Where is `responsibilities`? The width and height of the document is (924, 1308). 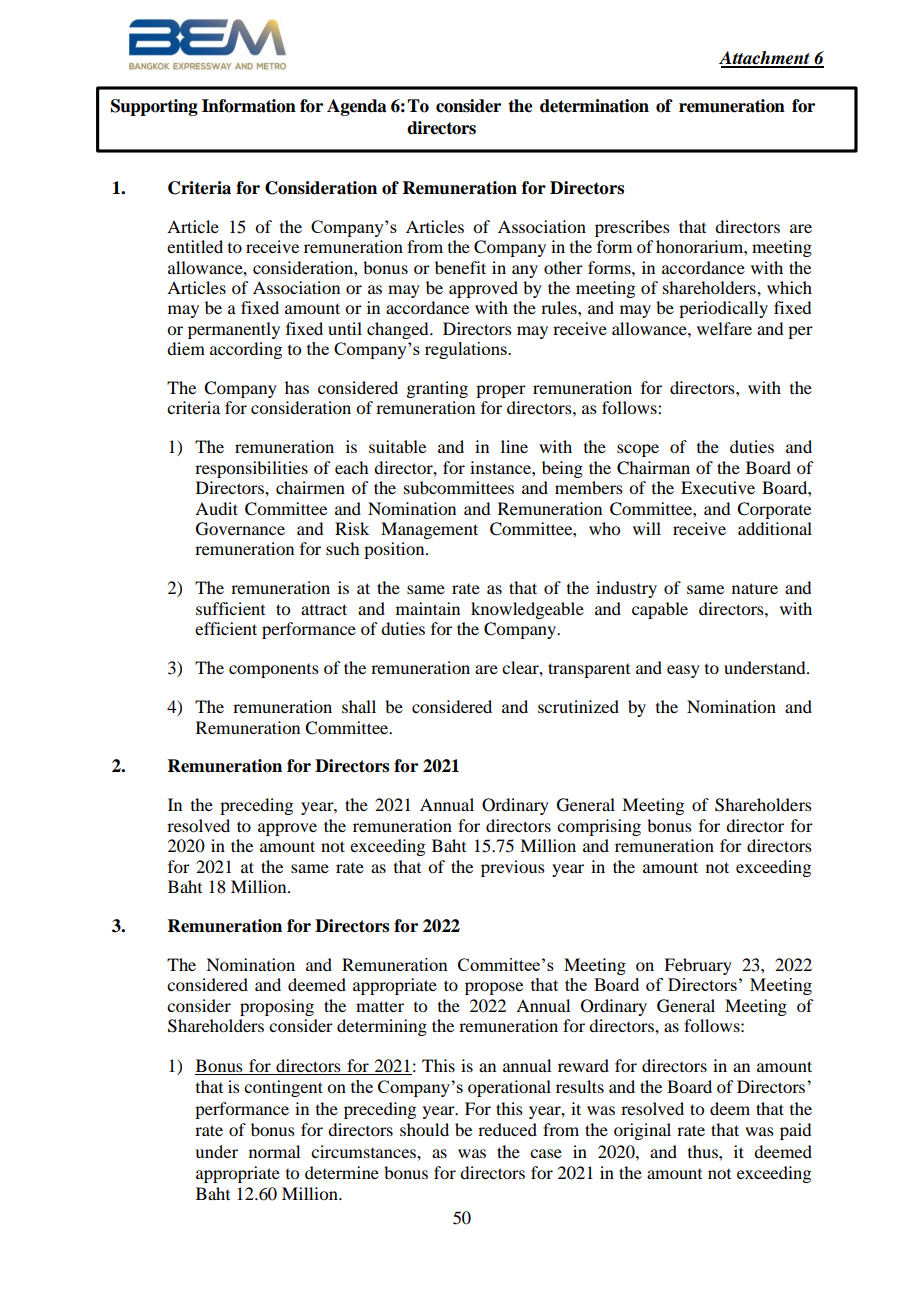
responsibilities is located at coordinates (251, 469).
